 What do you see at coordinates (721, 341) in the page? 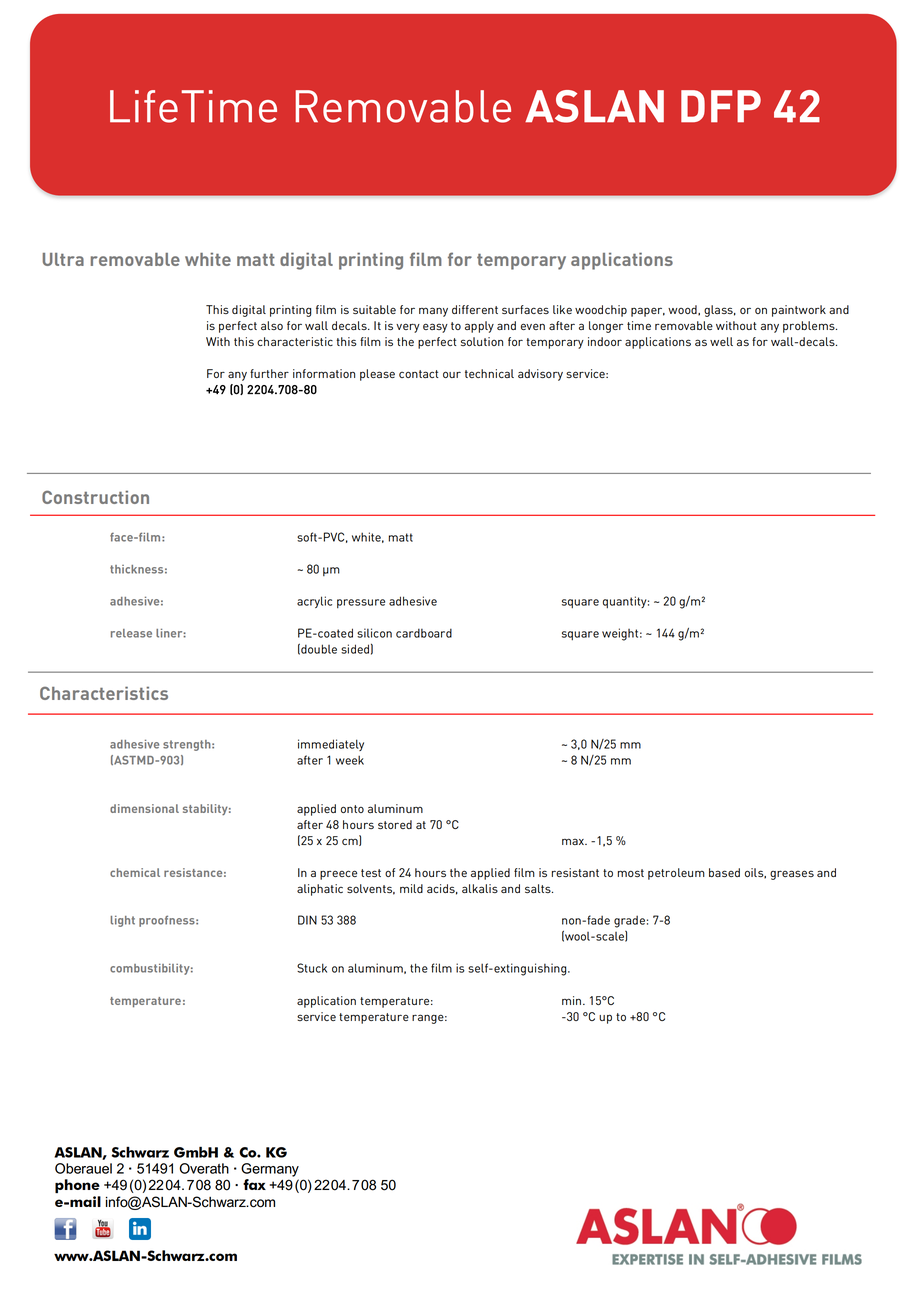
I see `well` at bounding box center [721, 341].
